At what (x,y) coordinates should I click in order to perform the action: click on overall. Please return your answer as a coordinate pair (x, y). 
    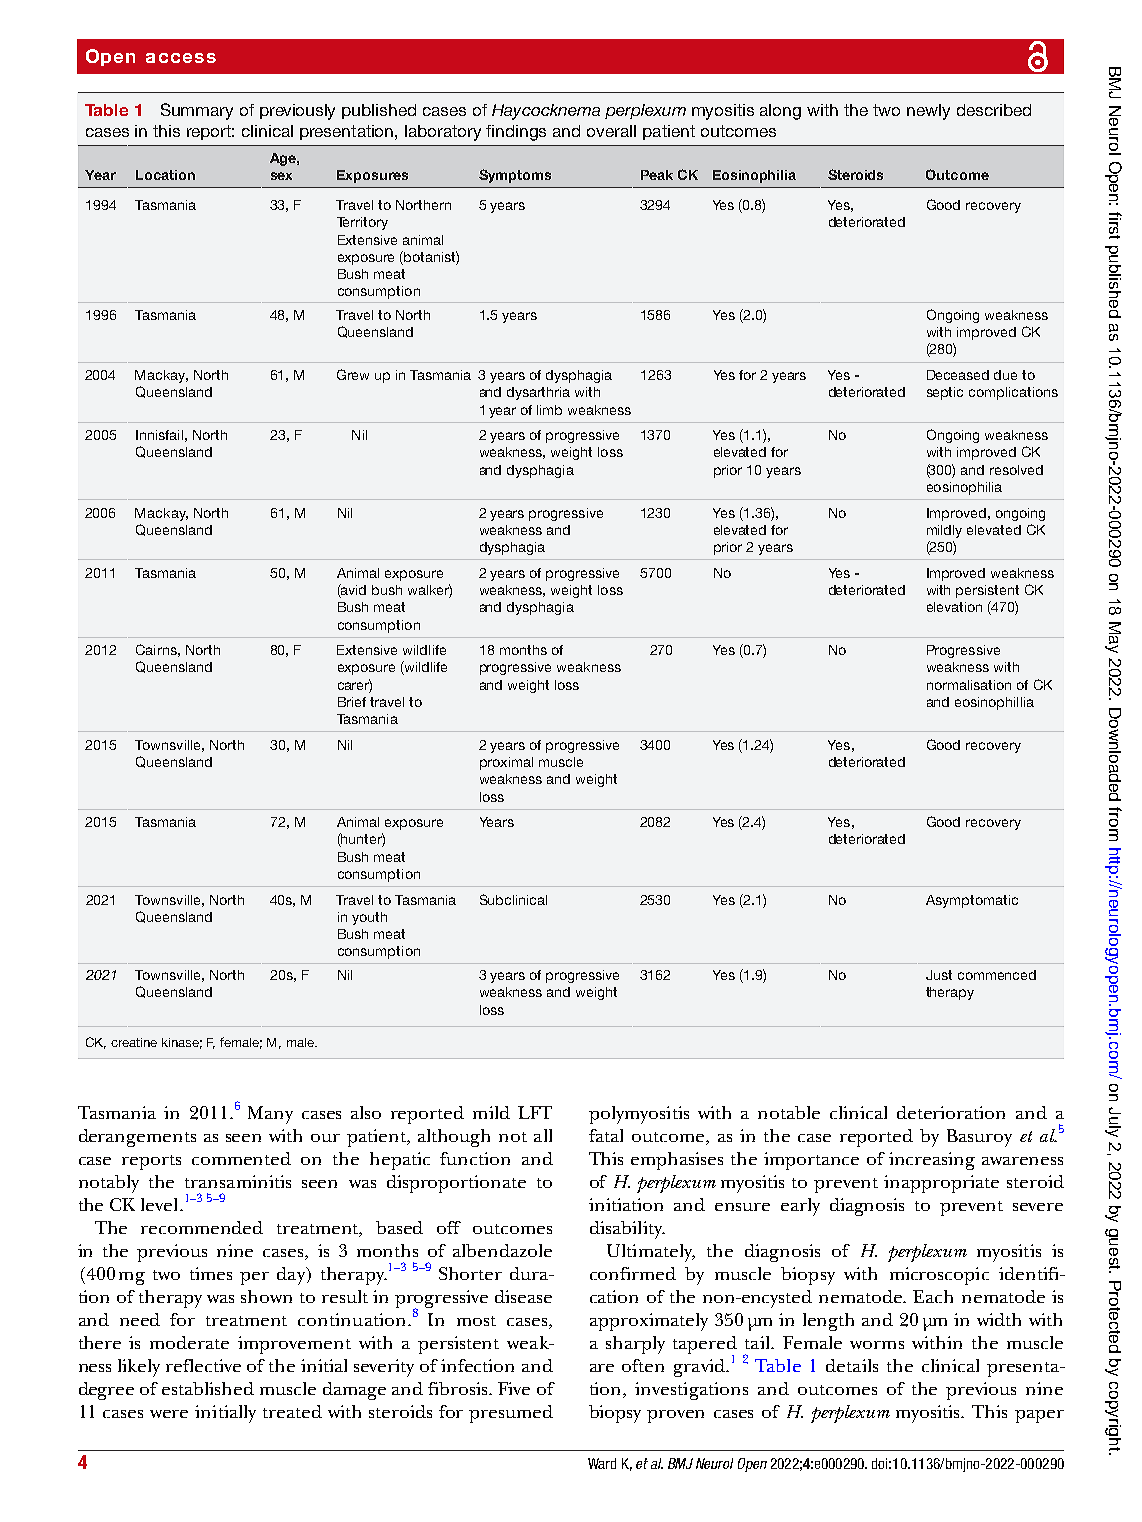
    Looking at the image, I should click on (611, 131).
